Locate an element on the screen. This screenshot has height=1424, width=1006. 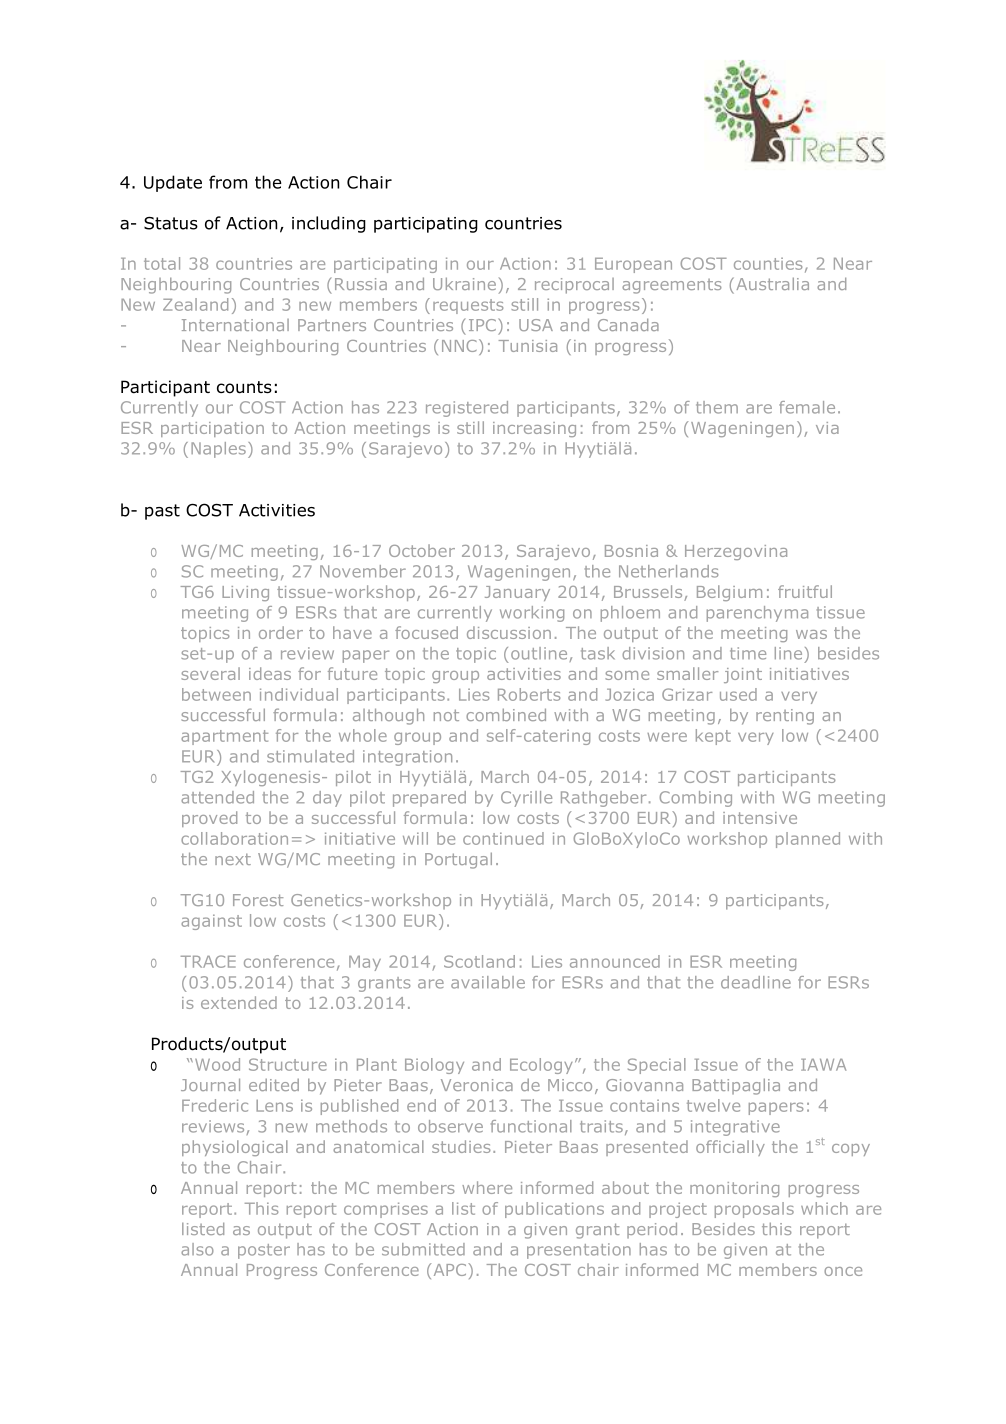
apartment is located at coordinates (224, 737).
